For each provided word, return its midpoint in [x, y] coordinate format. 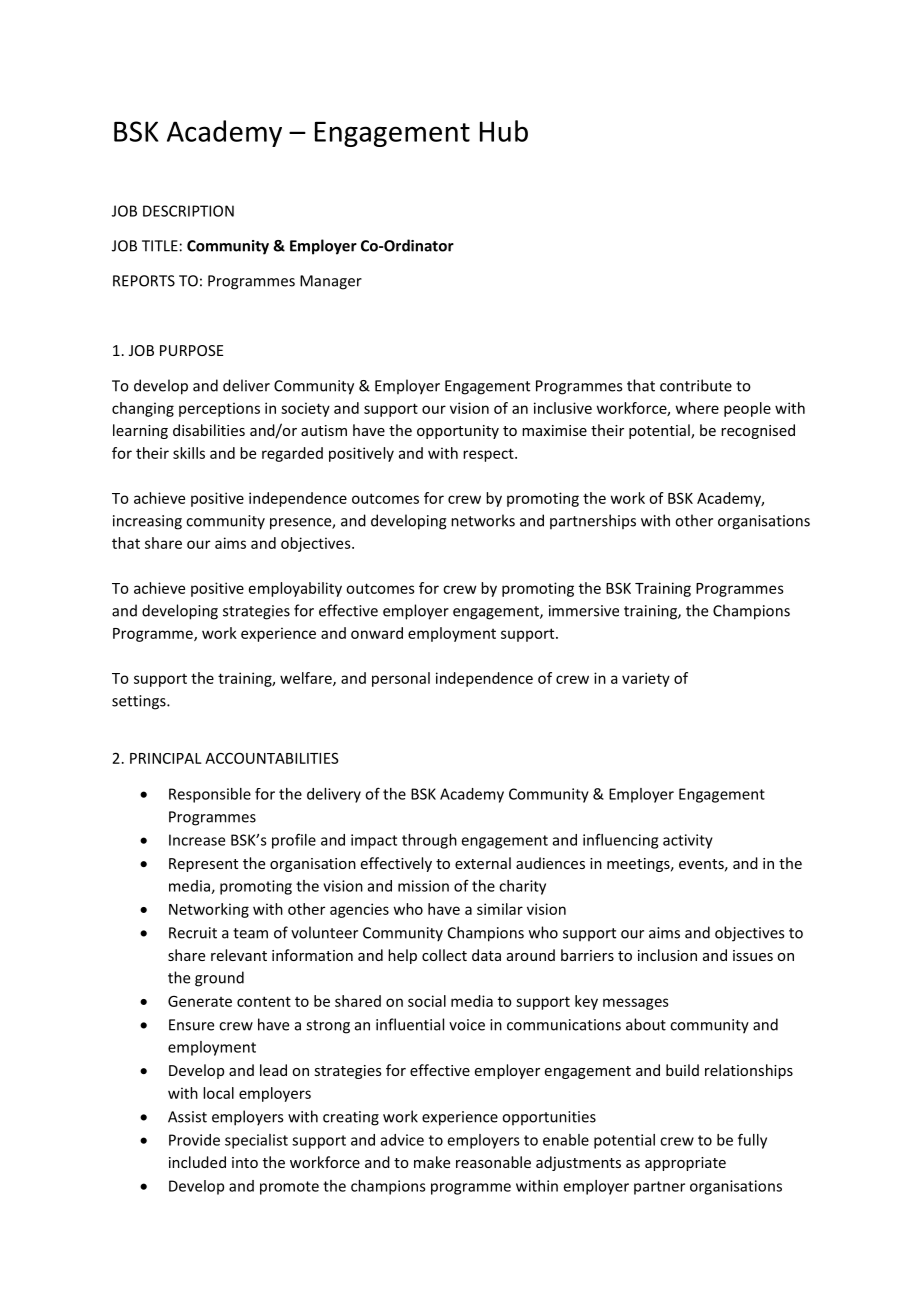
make [432, 1162]
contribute [696, 385]
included [197, 1162]
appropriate [685, 1164]
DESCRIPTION [188, 211]
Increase [197, 840]
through [429, 841]
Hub [504, 131]
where [697, 408]
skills [189, 453]
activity [688, 841]
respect [489, 455]
